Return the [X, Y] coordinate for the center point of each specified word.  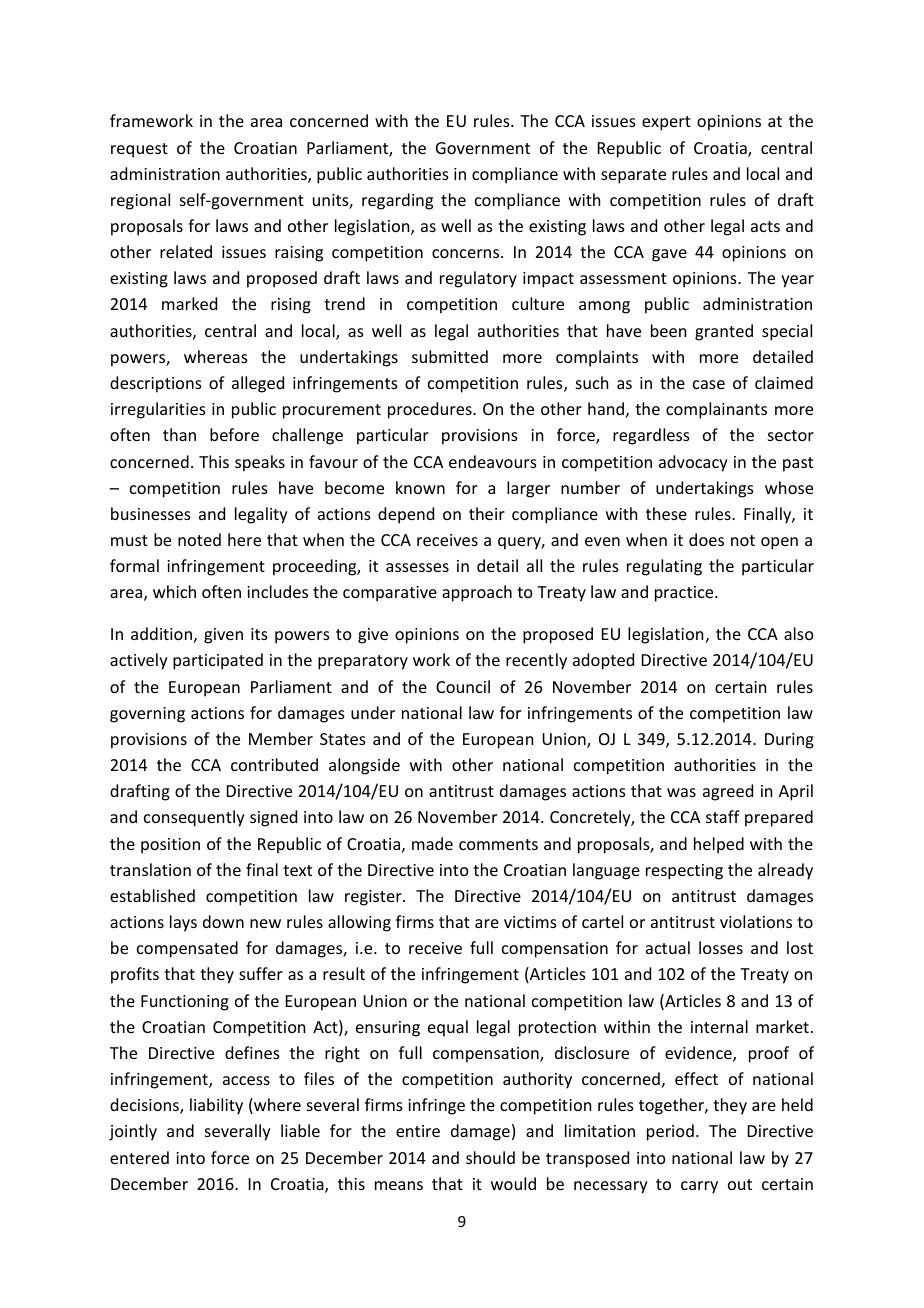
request [139, 150]
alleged [258, 384]
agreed [728, 792]
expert [666, 123]
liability [216, 1106]
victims [530, 922]
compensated [187, 949]
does [706, 539]
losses [721, 947]
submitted [450, 356]
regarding [397, 201]
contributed [274, 764]
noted [199, 539]
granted [724, 332]
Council [463, 686]
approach [477, 593]
